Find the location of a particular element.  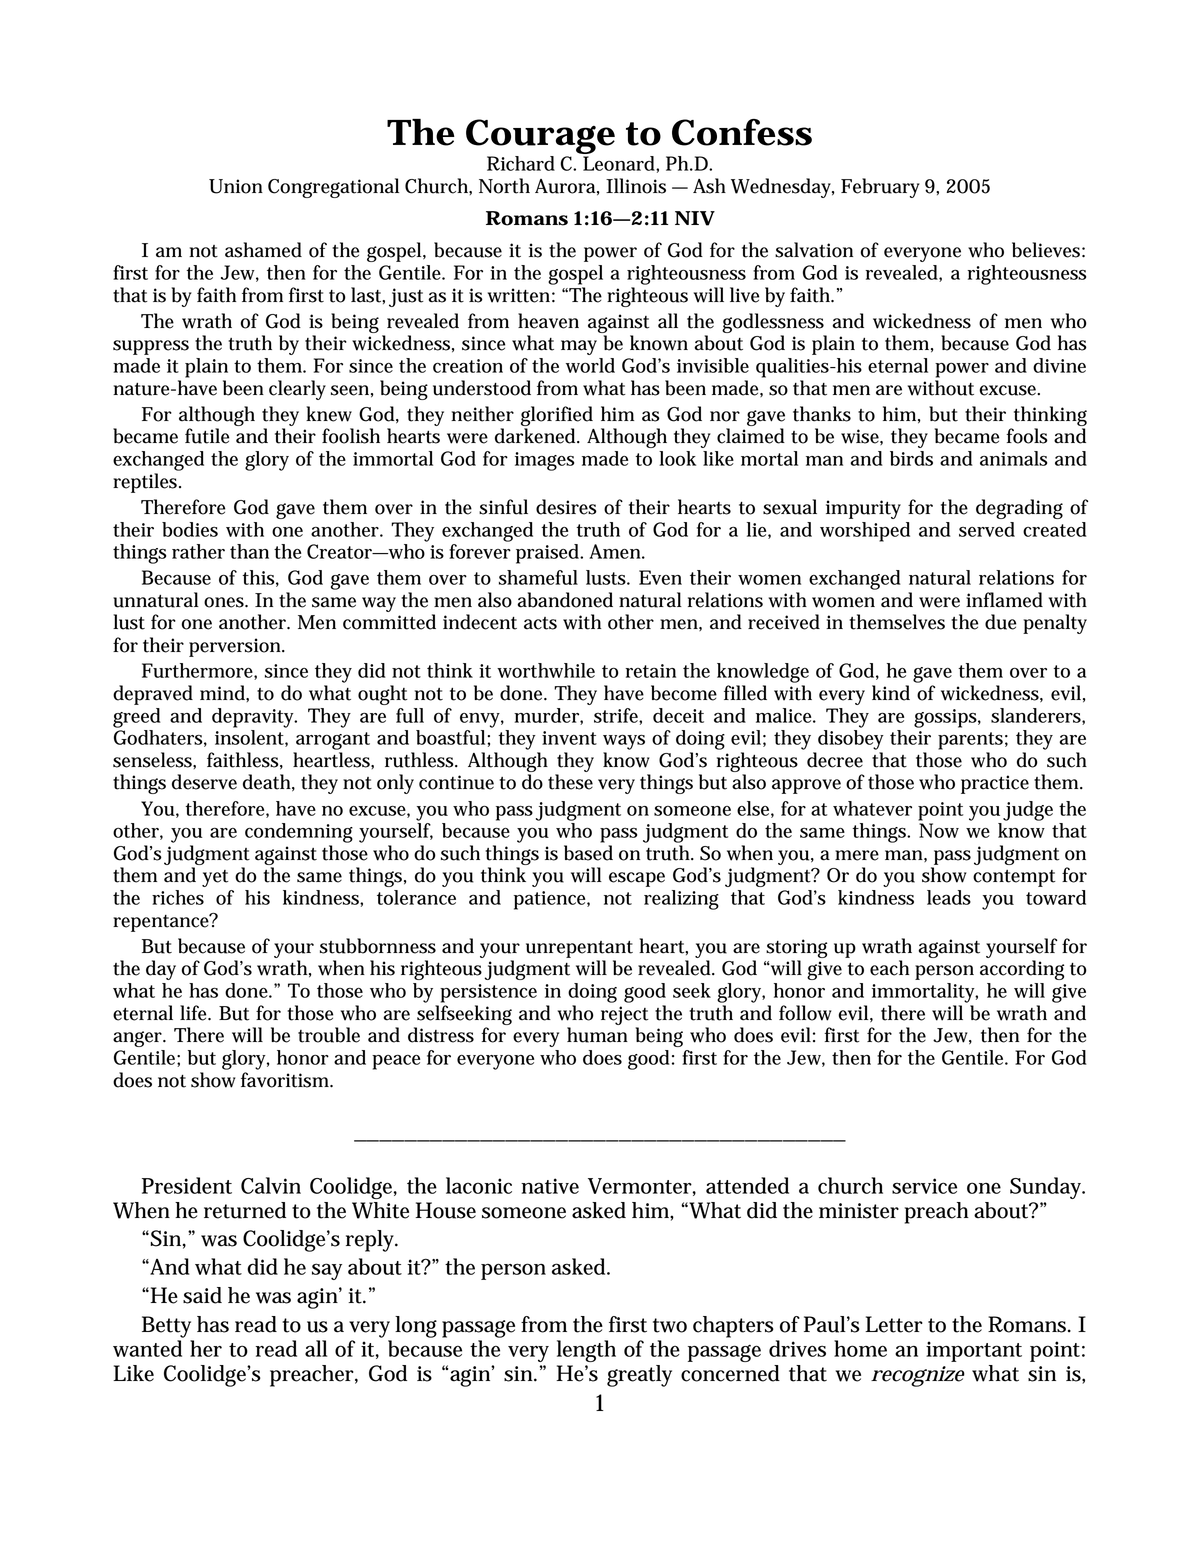

leads is located at coordinates (949, 897).
